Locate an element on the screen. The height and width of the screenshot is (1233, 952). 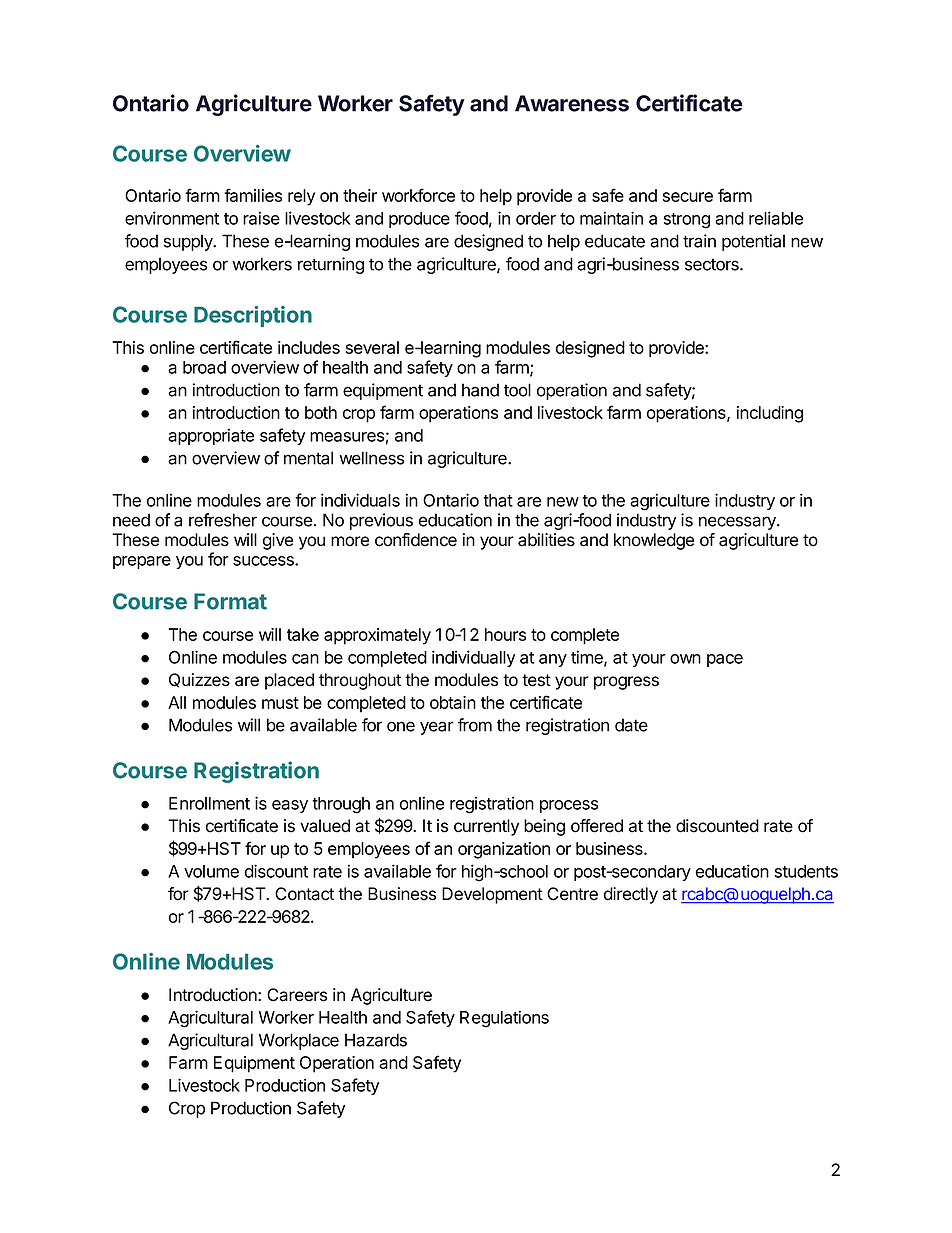
Description is located at coordinates (253, 316).
